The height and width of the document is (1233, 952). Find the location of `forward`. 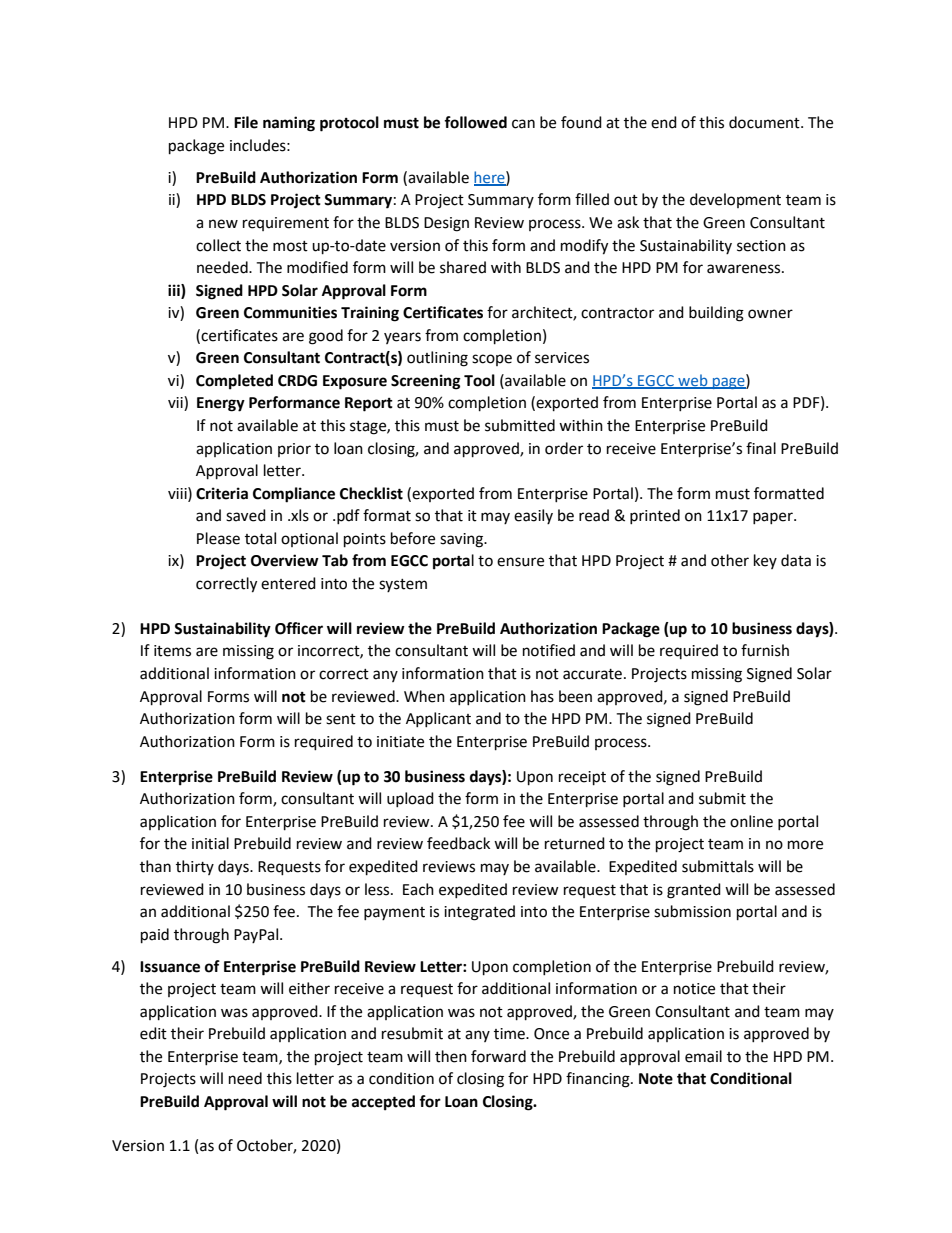

forward is located at coordinates (498, 1056).
